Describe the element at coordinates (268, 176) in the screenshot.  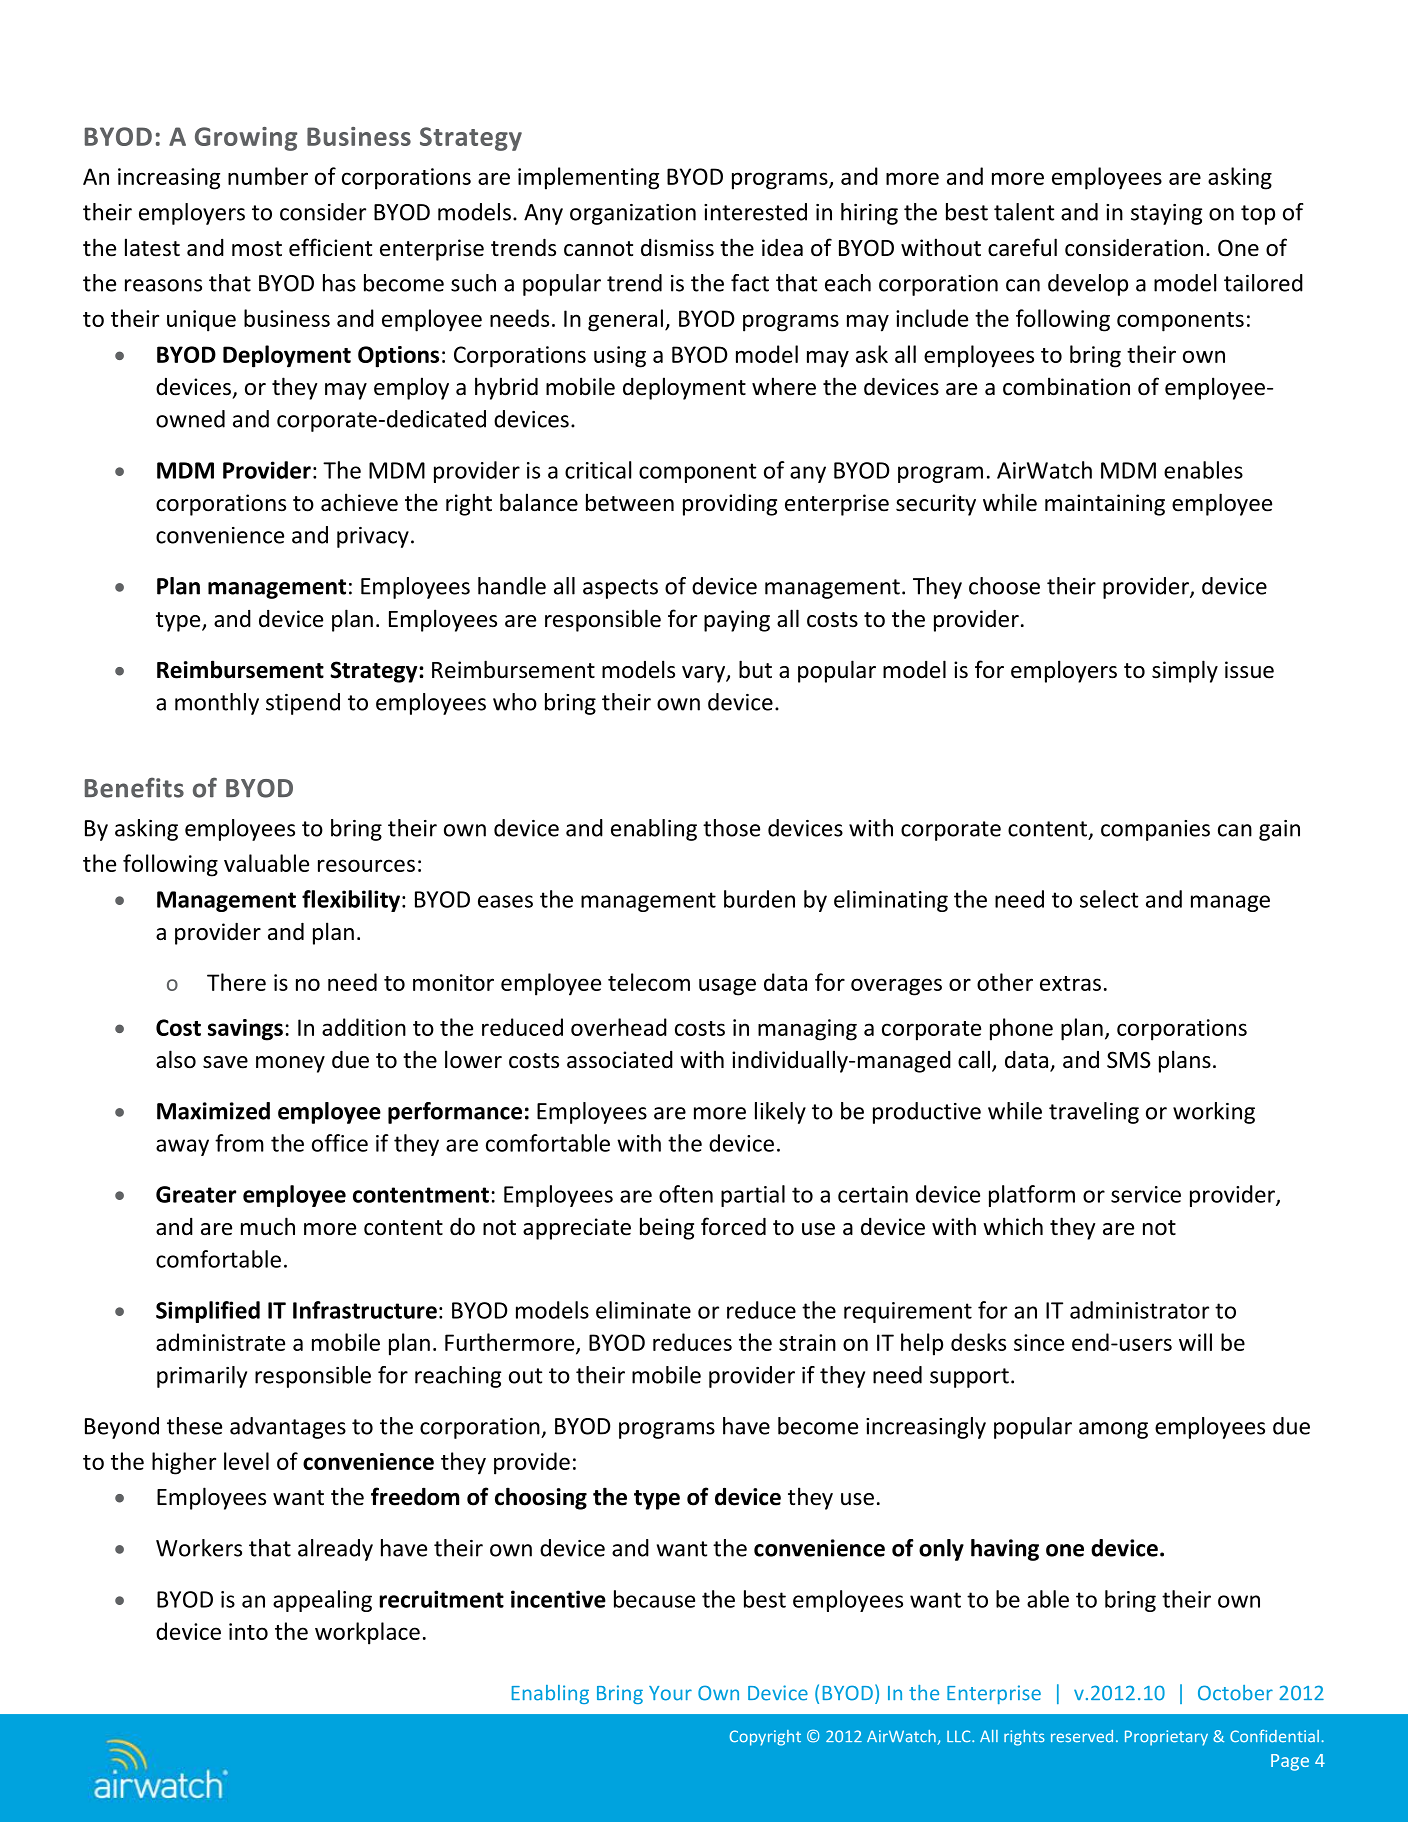
I see `number` at that location.
